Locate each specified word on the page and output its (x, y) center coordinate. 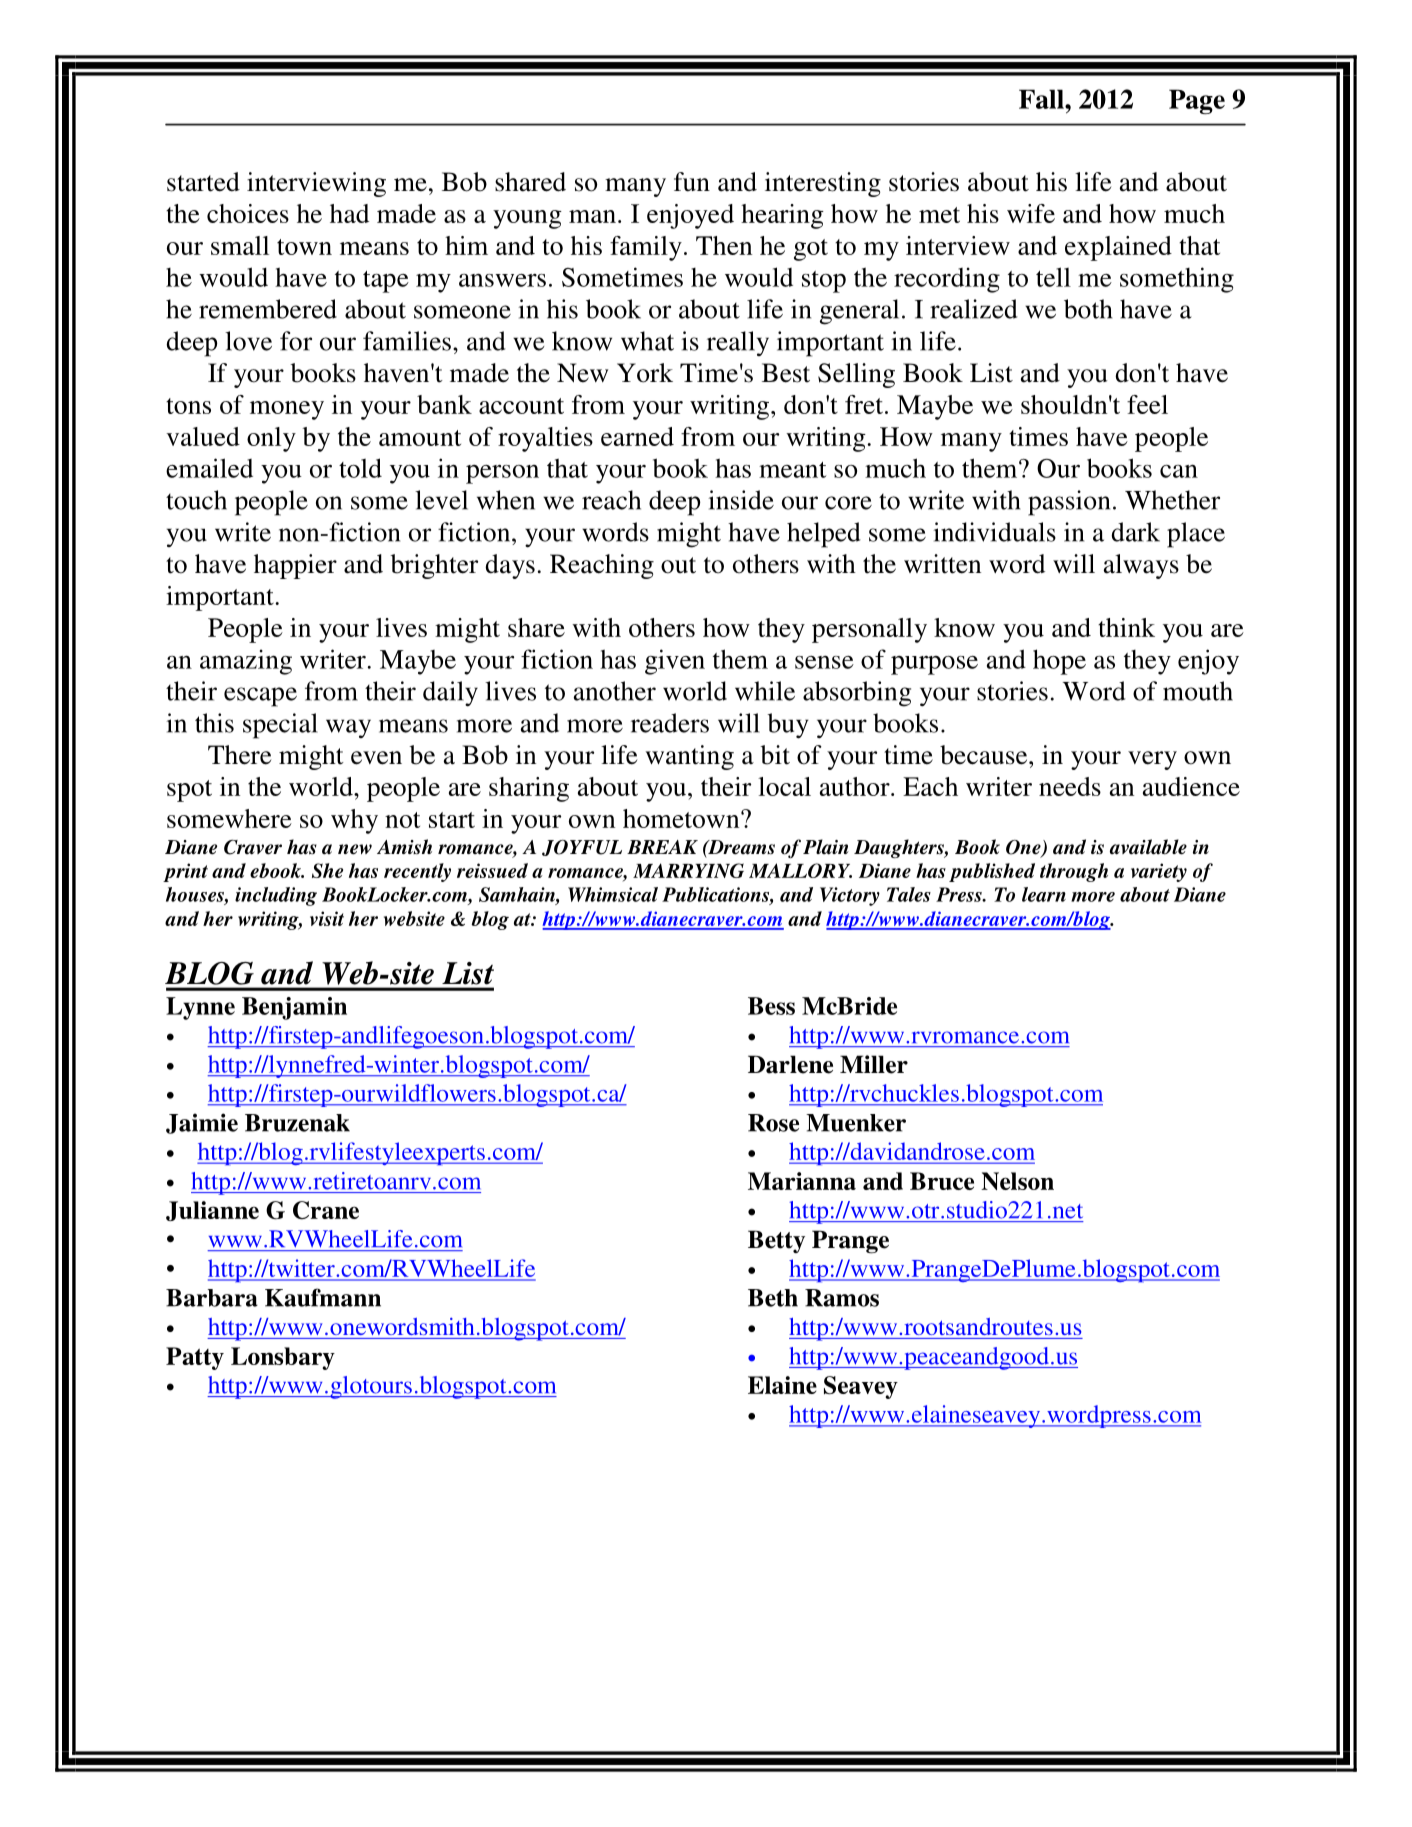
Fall (1042, 99)
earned (637, 436)
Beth (773, 1298)
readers (670, 723)
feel (1147, 404)
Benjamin (294, 1008)
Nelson (1017, 1181)
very (1152, 760)
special (280, 726)
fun (692, 182)
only (271, 439)
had (349, 213)
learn (1044, 894)
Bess (771, 1006)
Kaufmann (323, 1297)
